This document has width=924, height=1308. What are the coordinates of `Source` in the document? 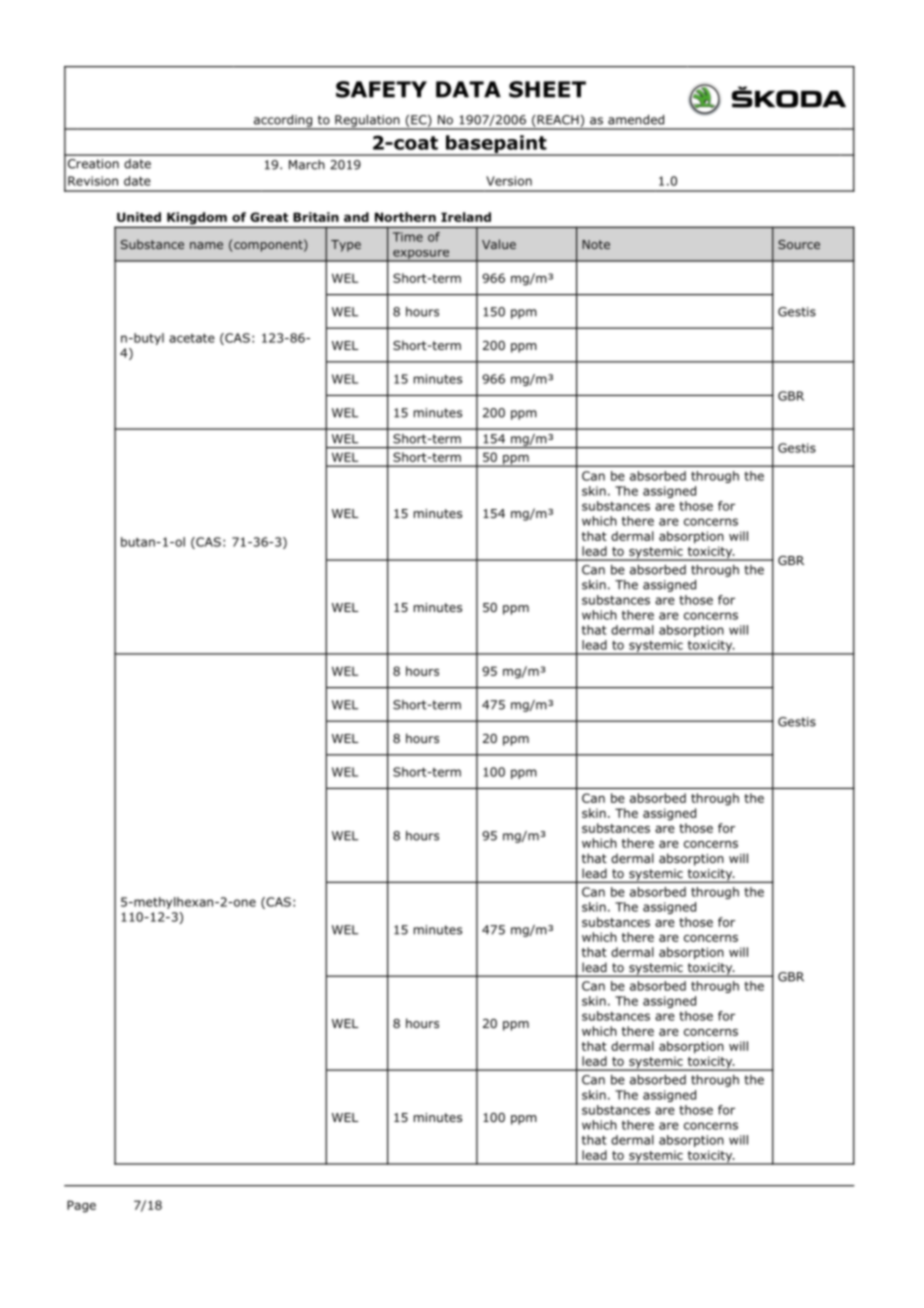 It's located at (799, 244).
